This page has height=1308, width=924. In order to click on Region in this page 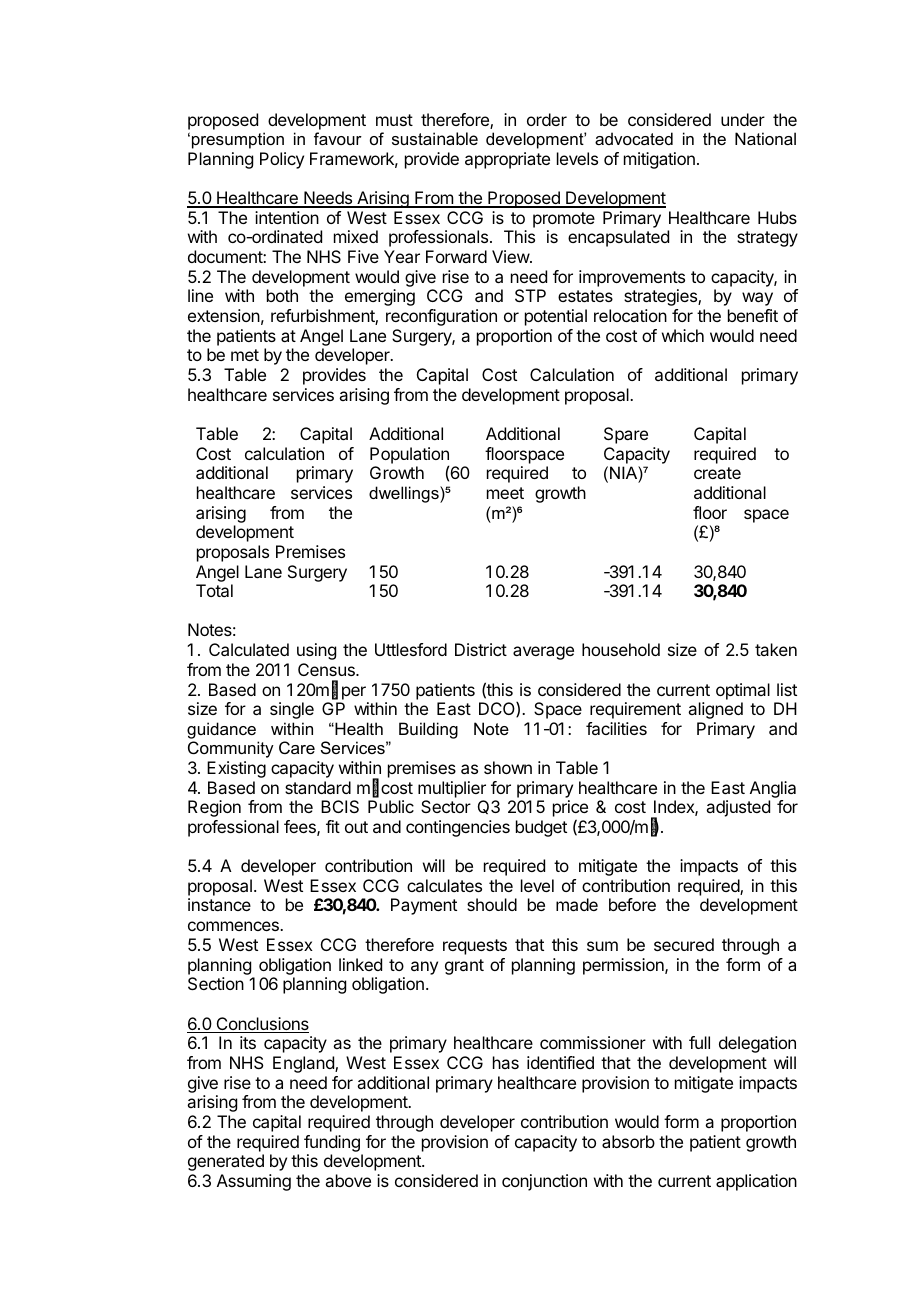, I will do `click(214, 808)`.
